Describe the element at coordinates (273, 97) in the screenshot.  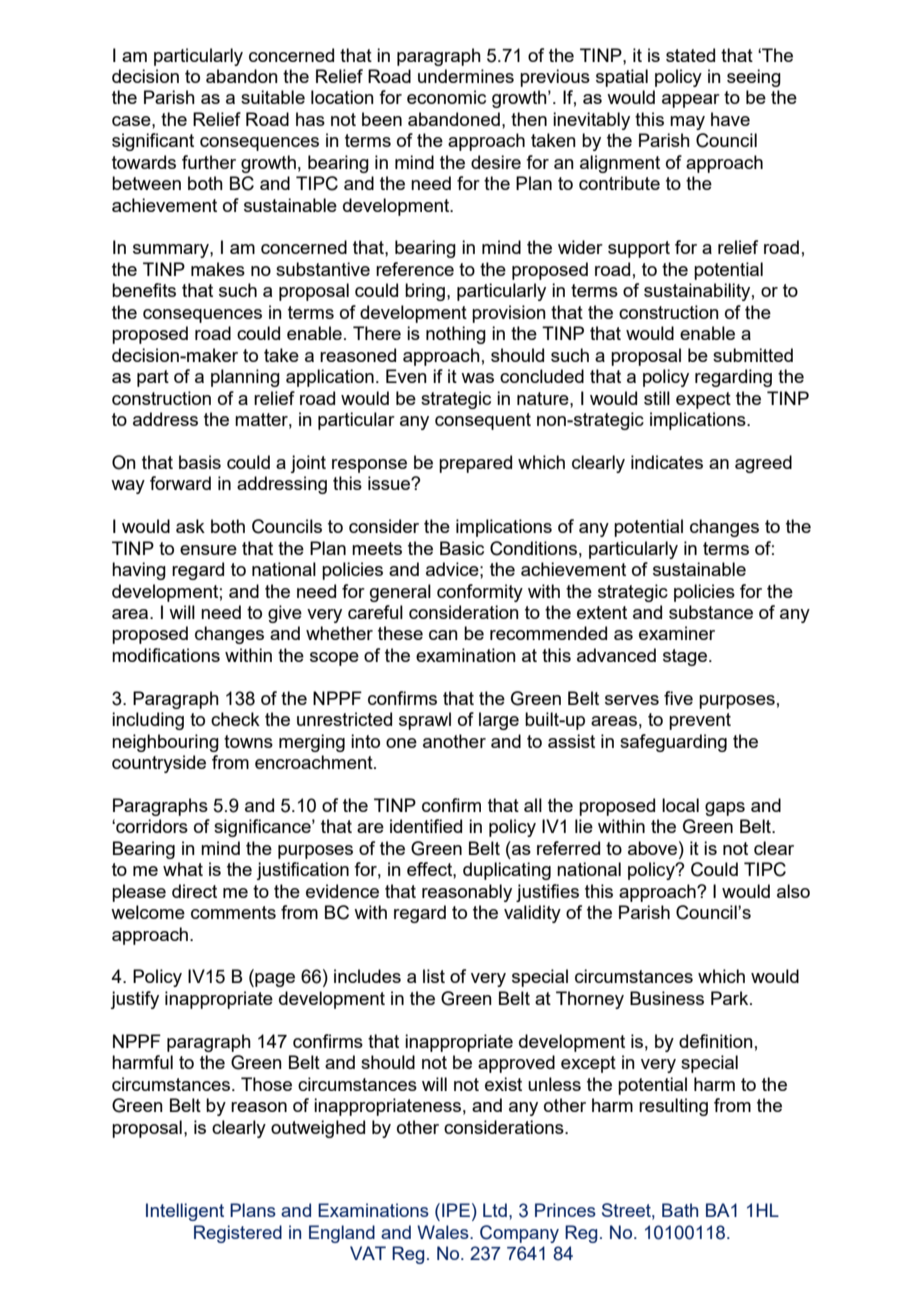
I see `suitable` at that location.
